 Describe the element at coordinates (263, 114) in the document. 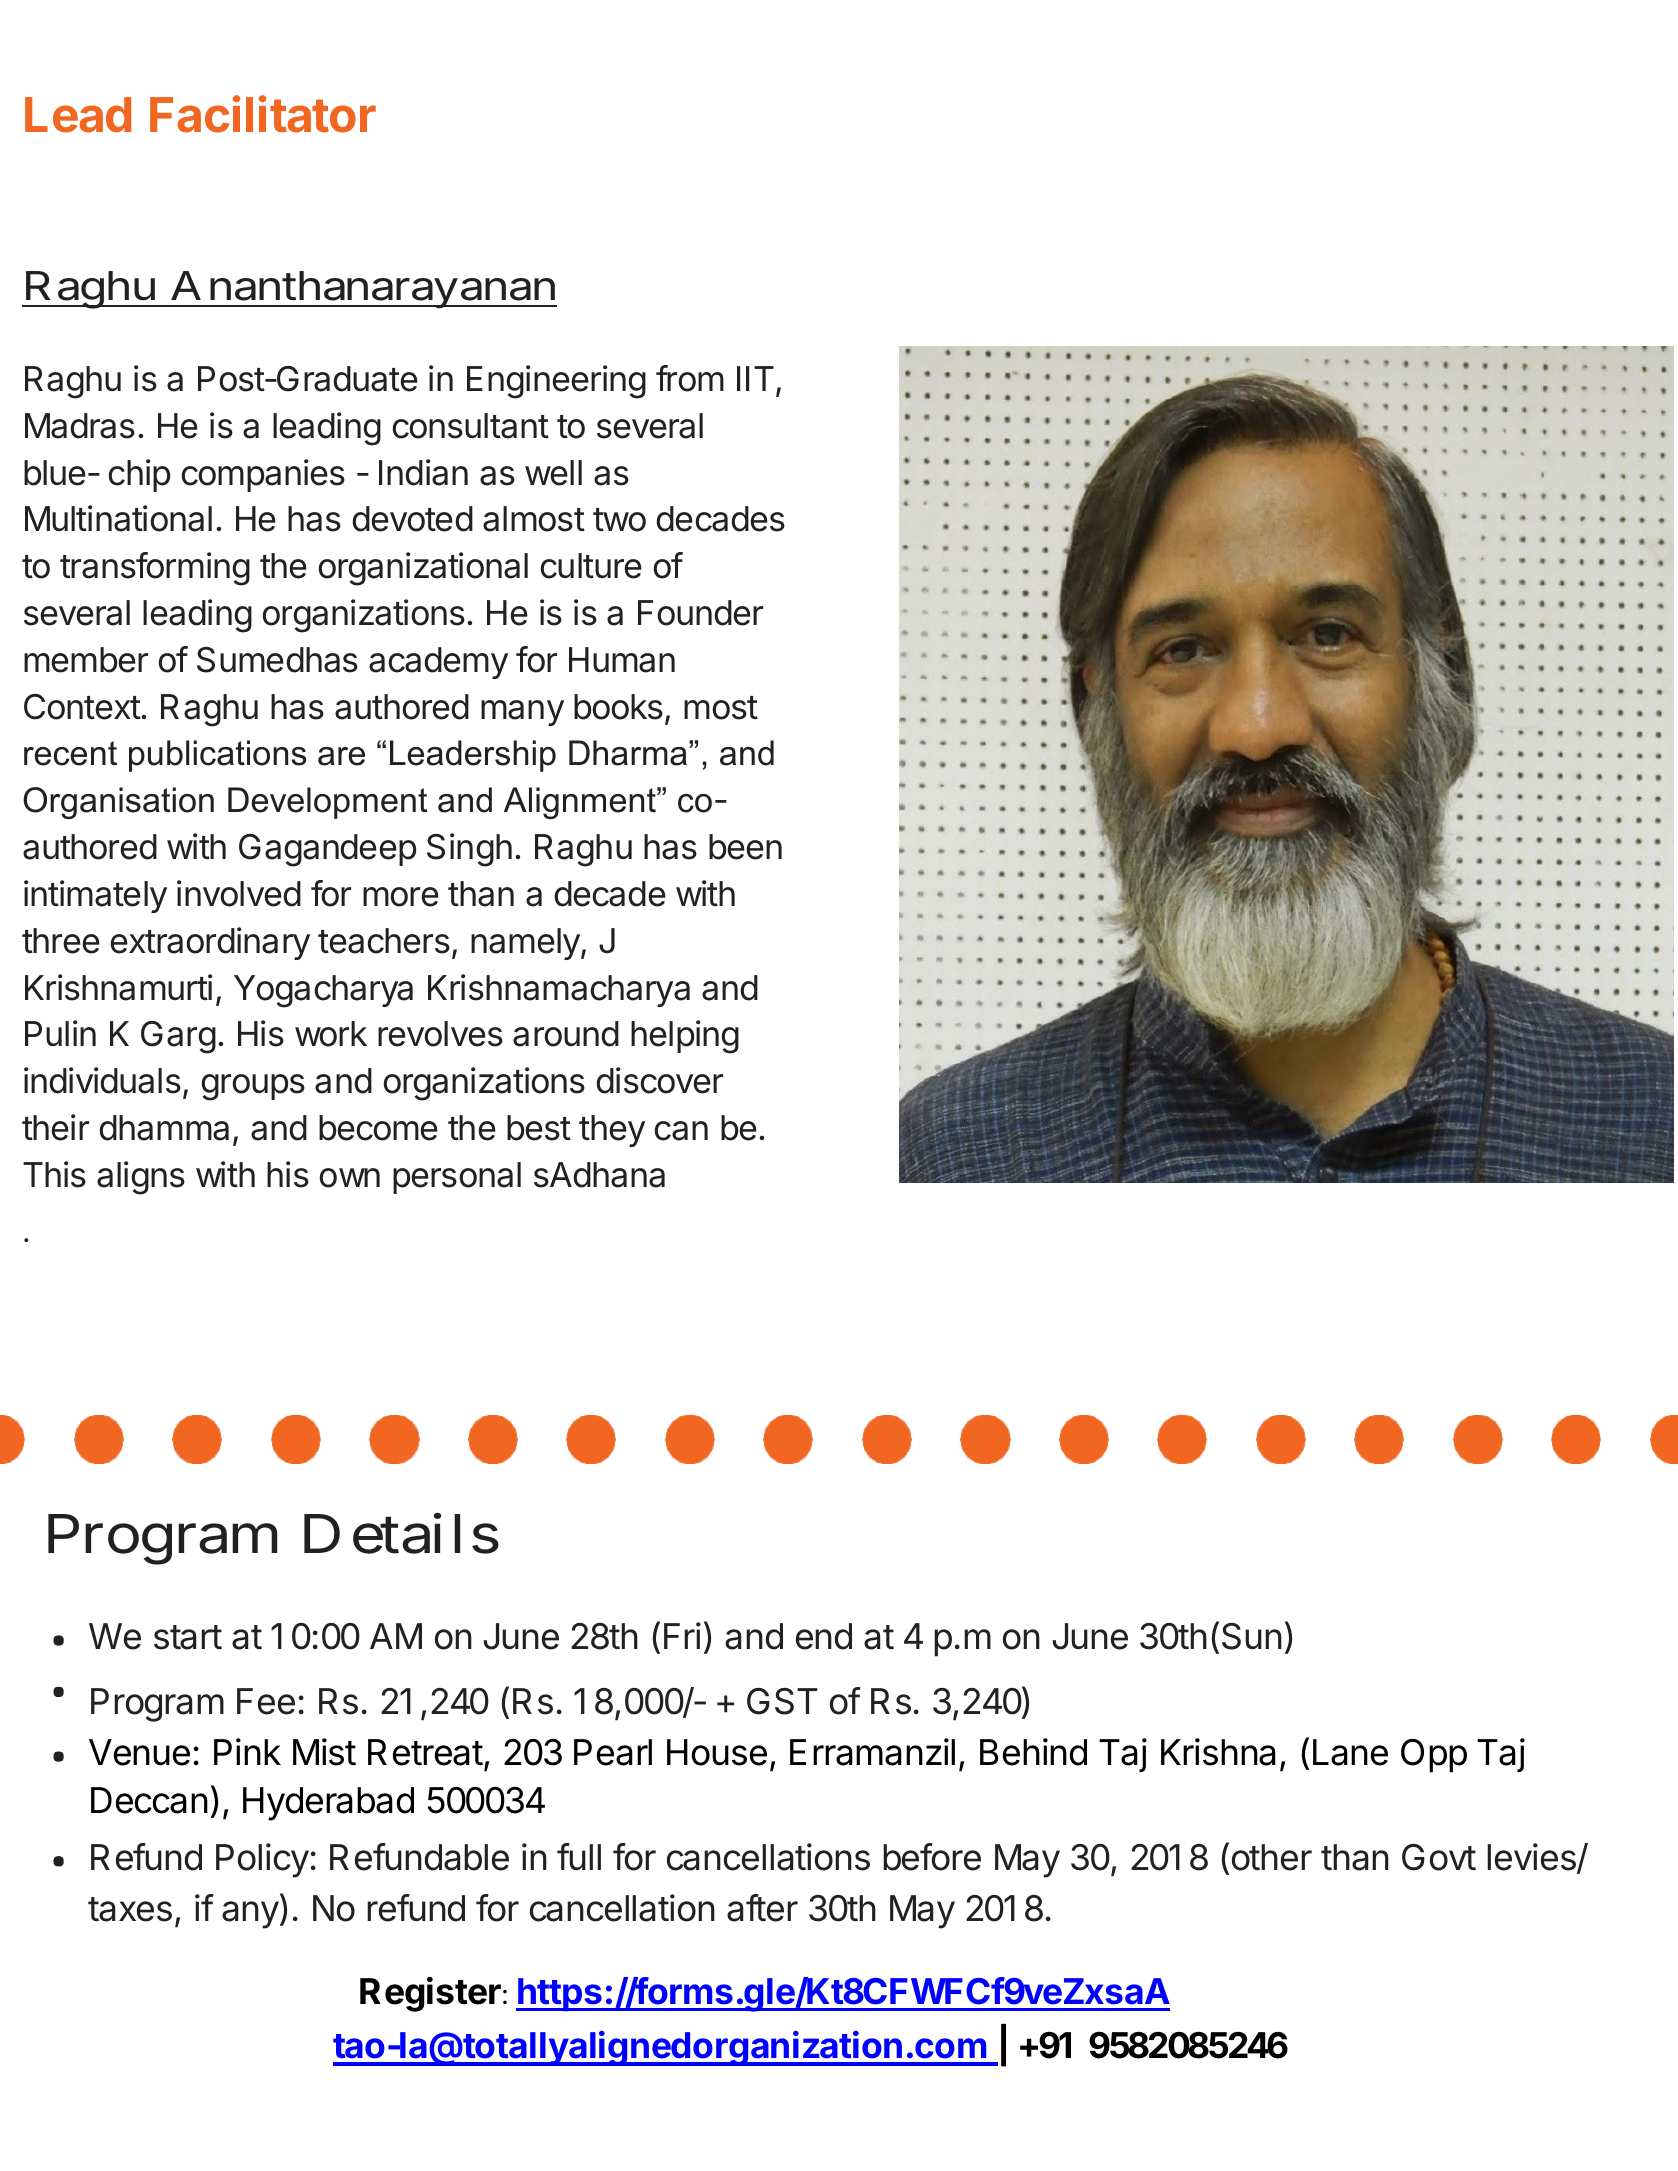

I see `Facilitator` at that location.
